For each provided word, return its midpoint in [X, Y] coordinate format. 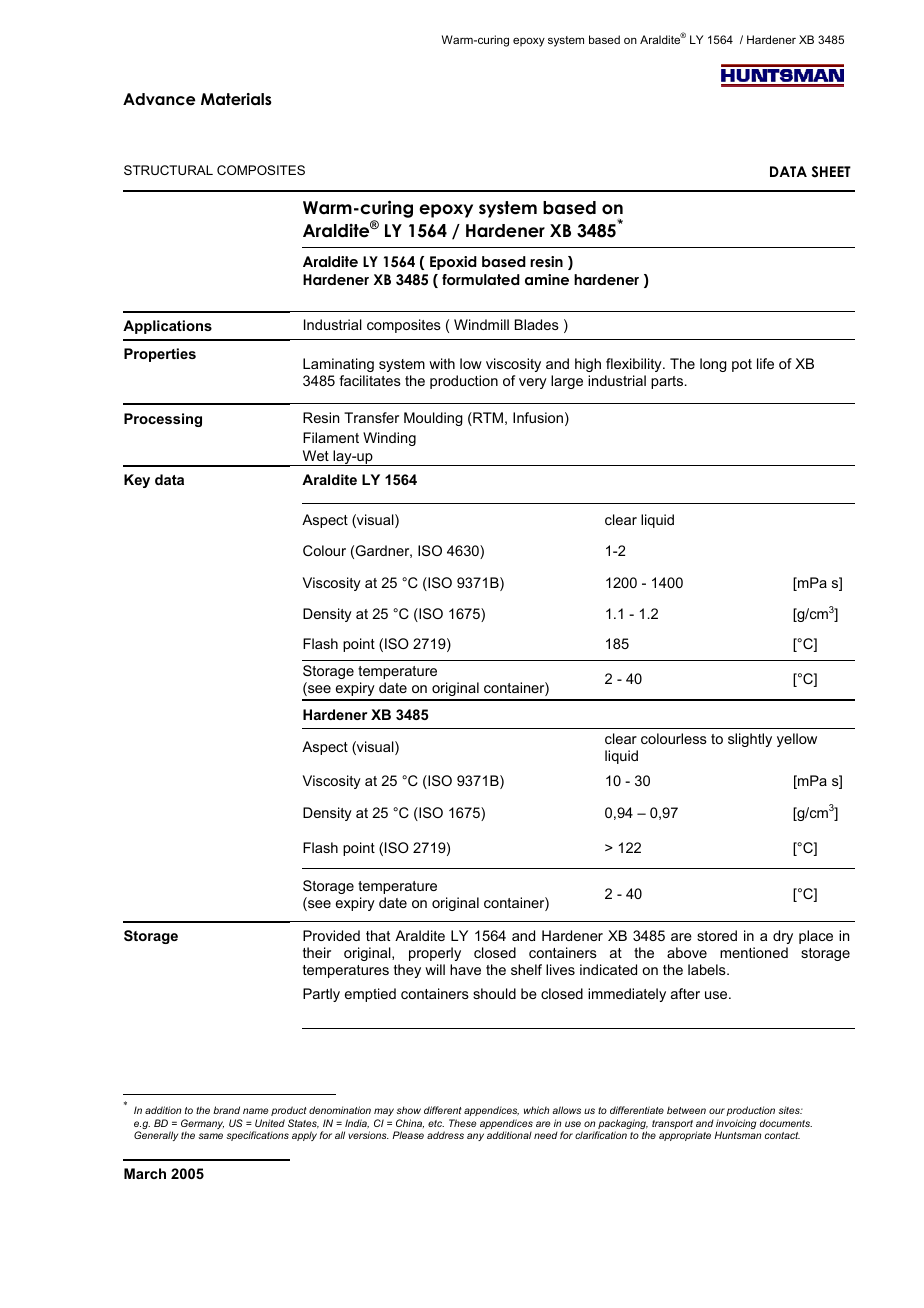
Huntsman [737, 1135]
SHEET [831, 172]
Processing [163, 420]
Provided [331, 935]
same [210, 1136]
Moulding [433, 419]
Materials [236, 99]
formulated [481, 279]
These [463, 1123]
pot [742, 365]
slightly [750, 740]
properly [435, 954]
